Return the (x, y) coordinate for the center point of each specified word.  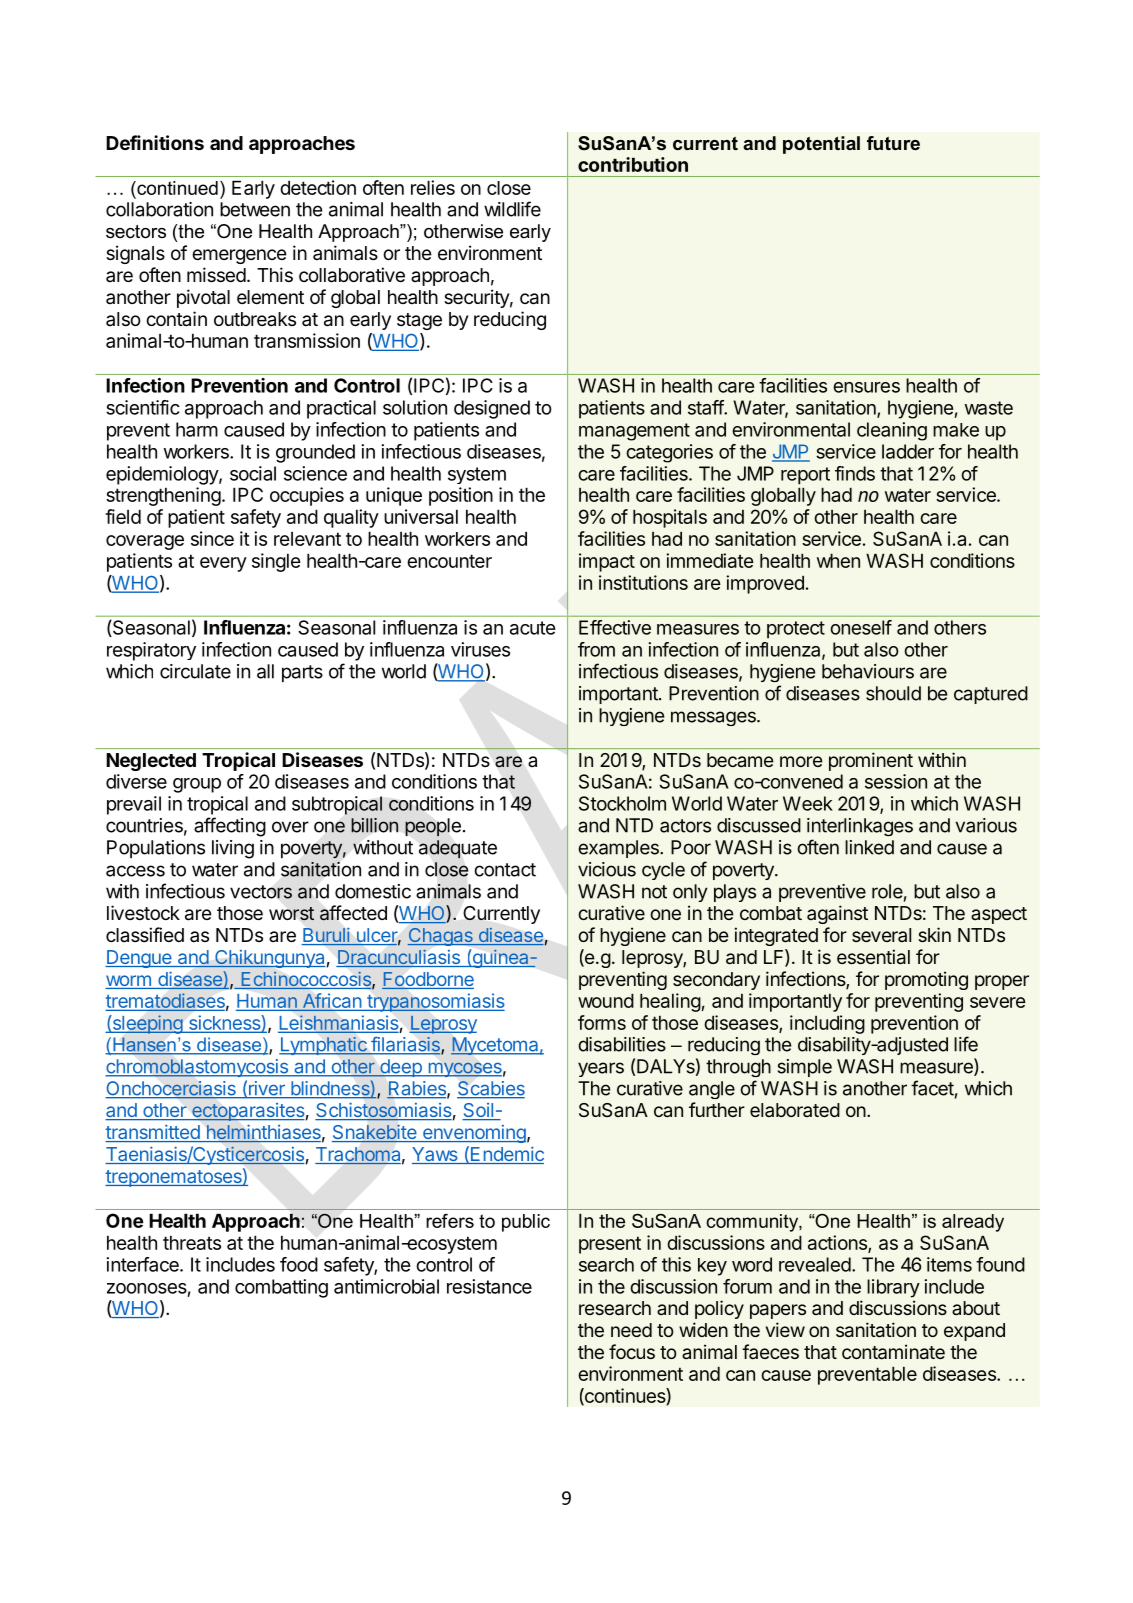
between (255, 209)
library (893, 1288)
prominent (871, 761)
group (197, 785)
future (893, 143)
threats (192, 1242)
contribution (633, 164)
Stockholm (622, 803)
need (631, 1330)
